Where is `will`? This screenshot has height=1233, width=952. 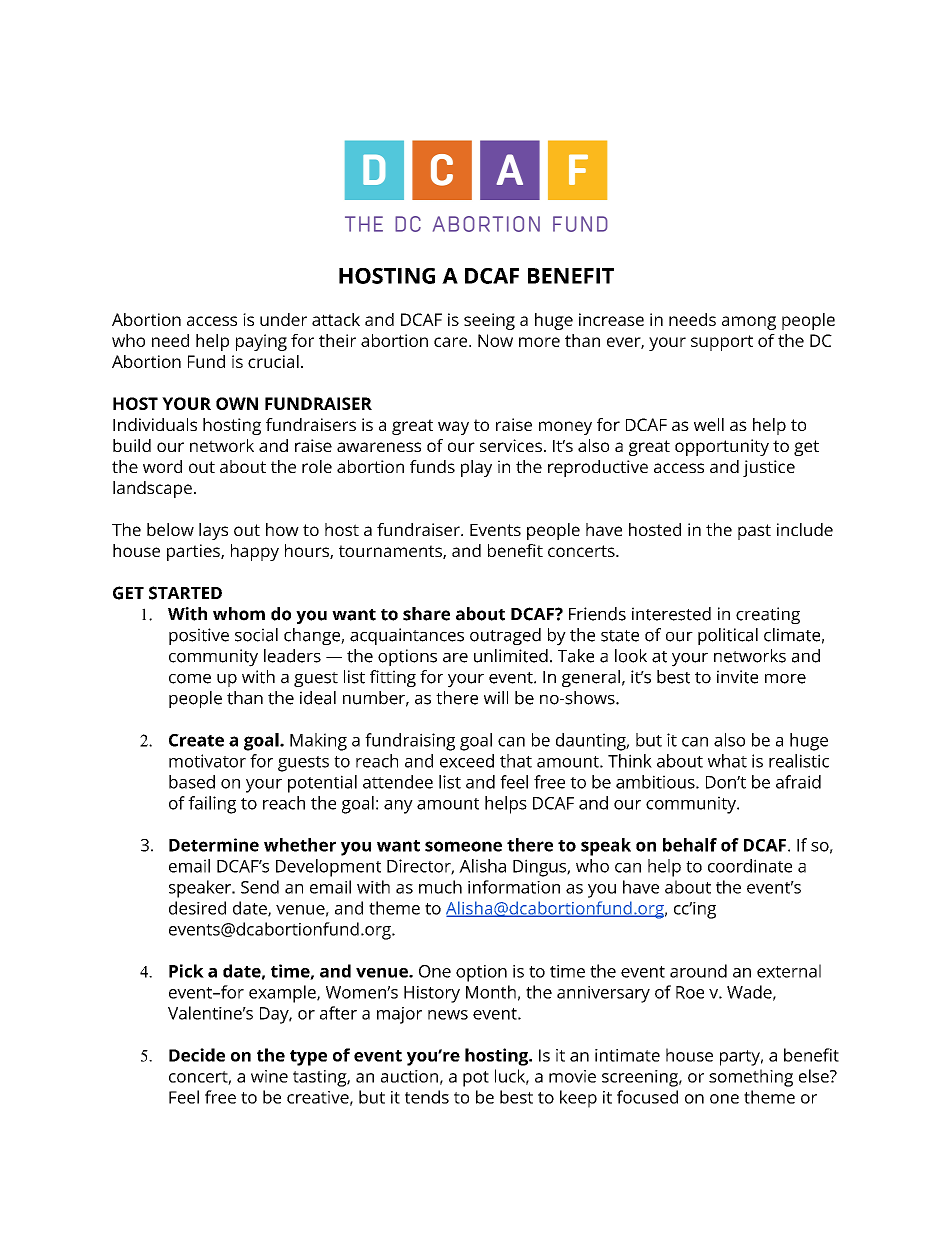 will is located at coordinates (496, 697).
